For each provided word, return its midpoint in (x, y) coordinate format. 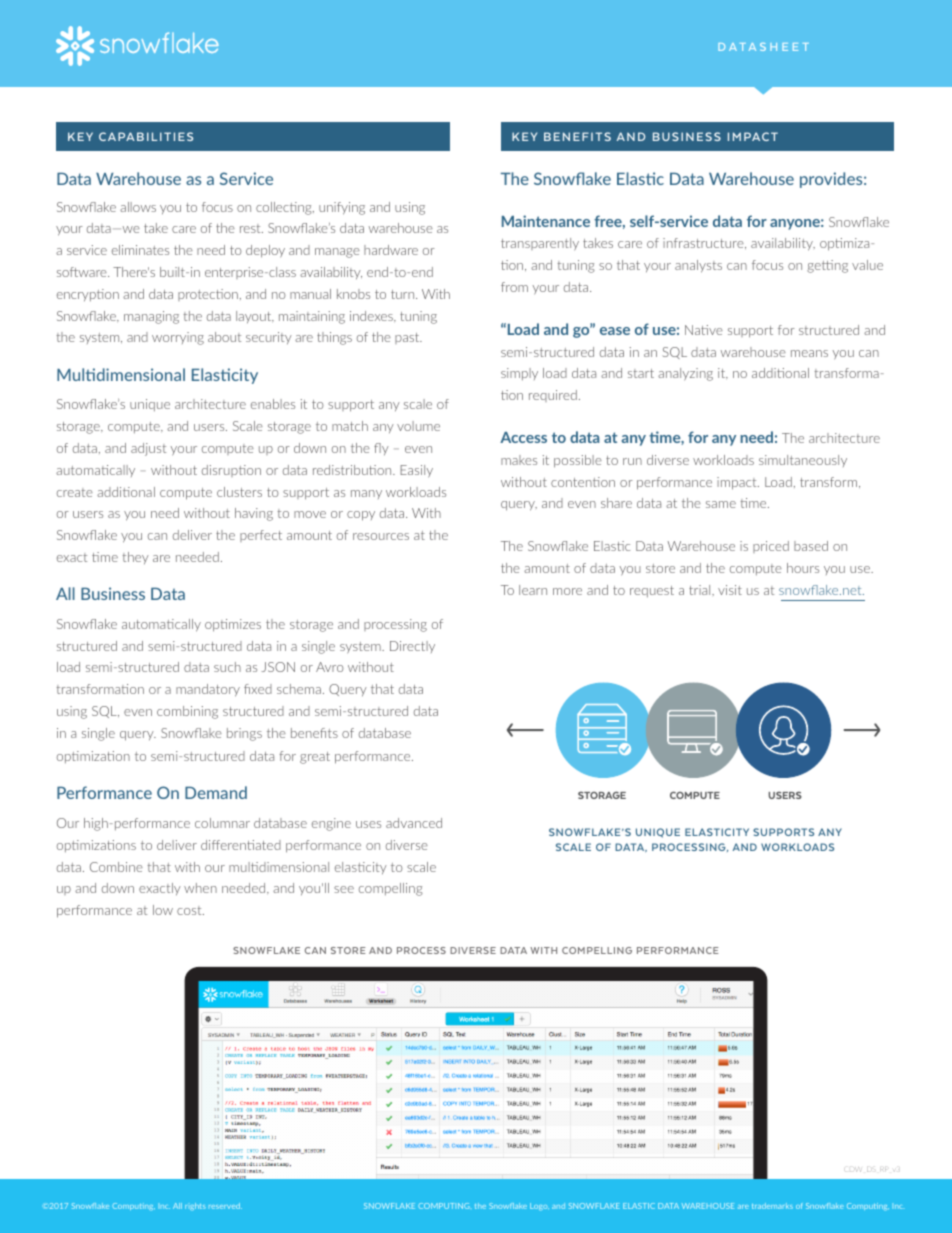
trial (701, 590)
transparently (540, 244)
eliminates (140, 250)
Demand (216, 792)
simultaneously (803, 461)
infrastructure (704, 243)
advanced (414, 823)
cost (190, 910)
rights (195, 1207)
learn (533, 590)
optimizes (233, 625)
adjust (148, 449)
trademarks (772, 1206)
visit (730, 590)
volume (418, 426)
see (344, 889)
